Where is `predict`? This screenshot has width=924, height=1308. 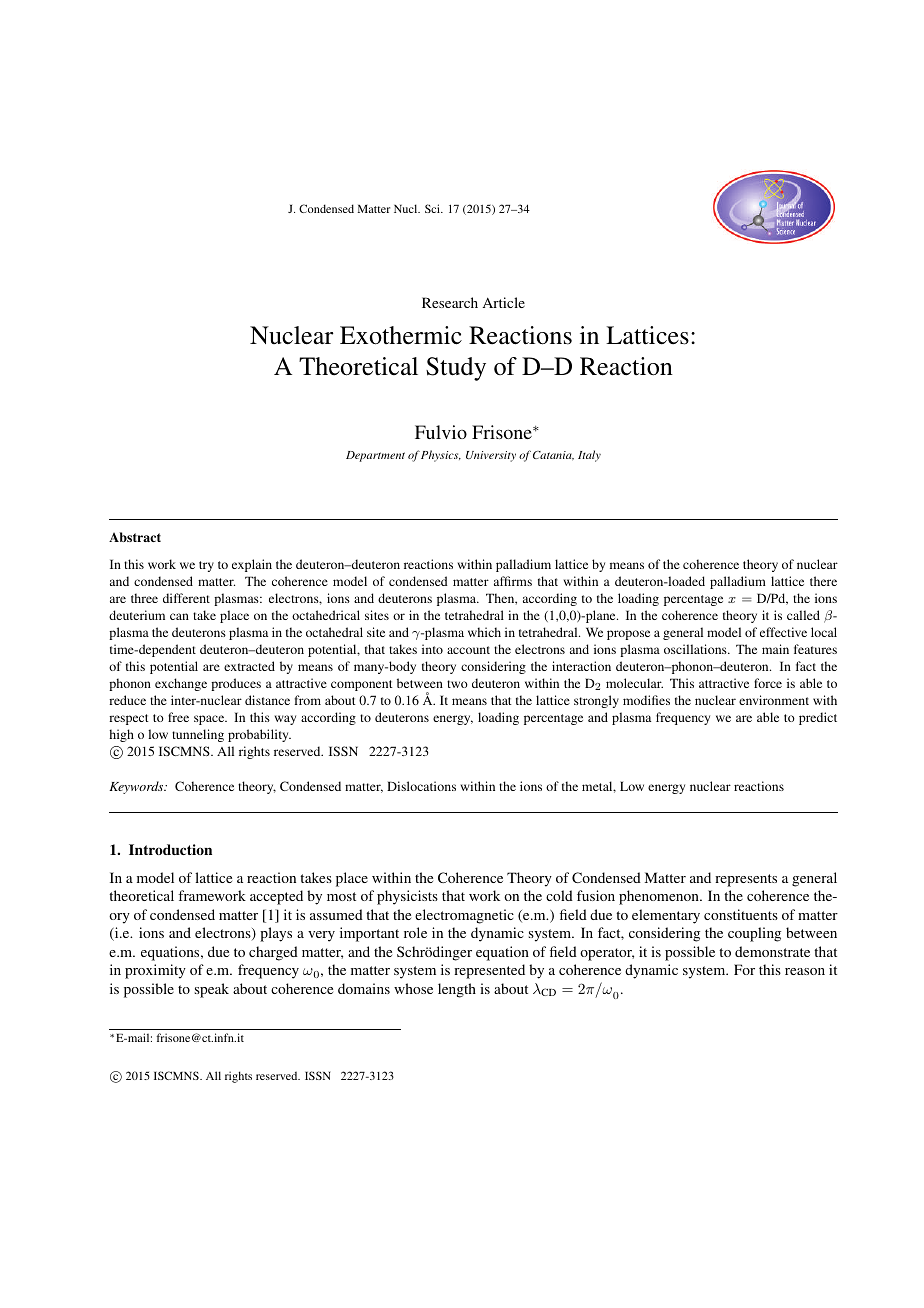
predict is located at coordinates (818, 718).
